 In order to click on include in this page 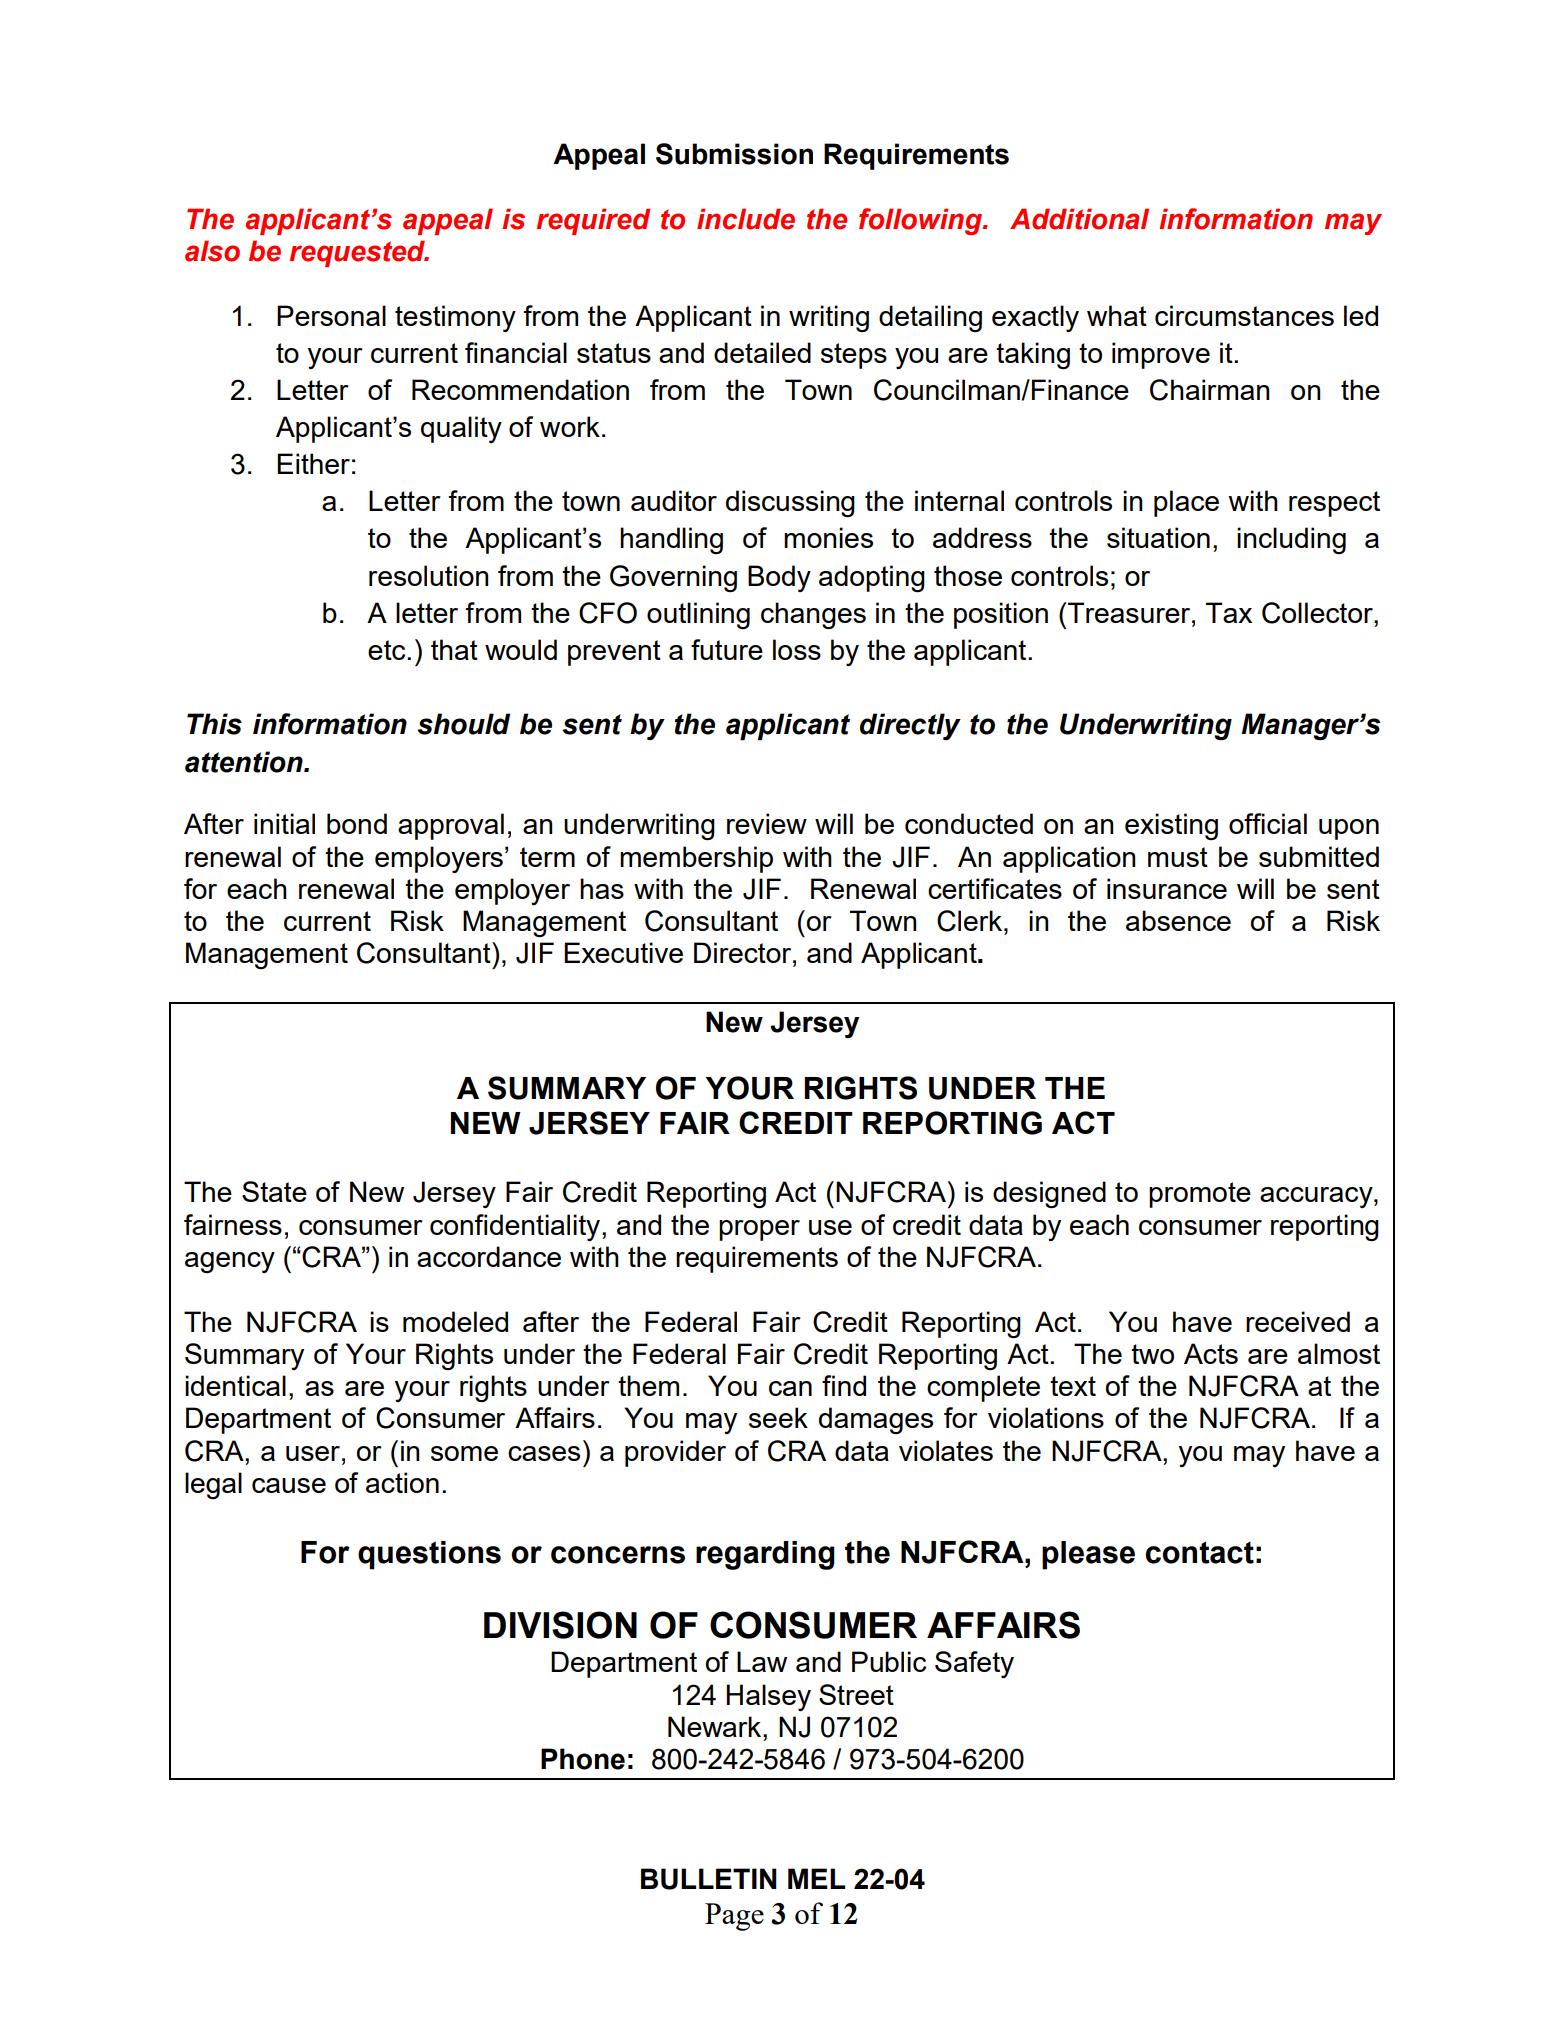, I will do `click(746, 219)`.
